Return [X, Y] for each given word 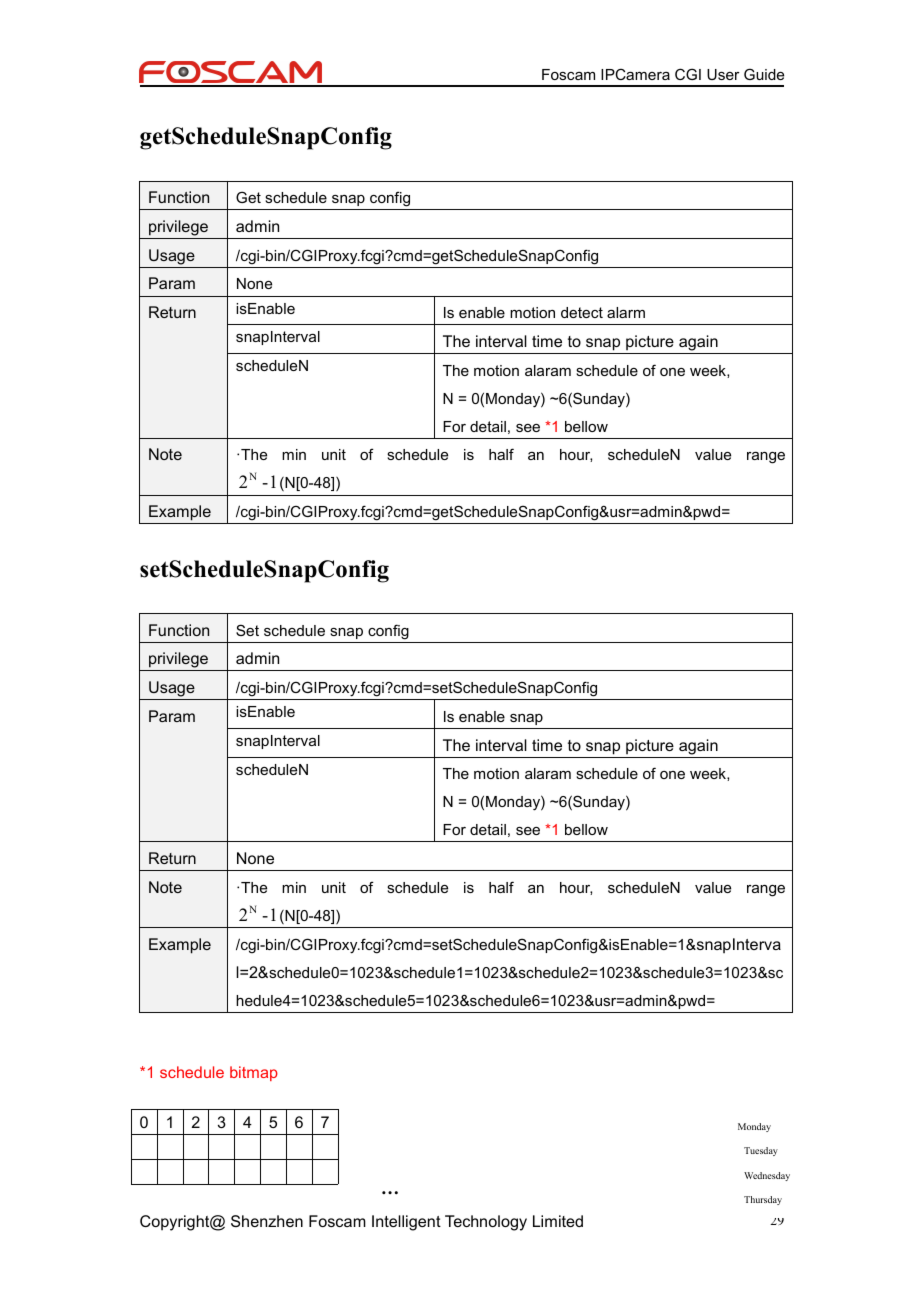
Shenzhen [267, 1221]
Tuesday [761, 1151]
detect [582, 312]
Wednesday [767, 1176]
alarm [626, 312]
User [723, 74]
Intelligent [406, 1223]
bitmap [254, 1073]
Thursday [763, 1200]
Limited [558, 1221]
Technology [486, 1223]
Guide [764, 74]
